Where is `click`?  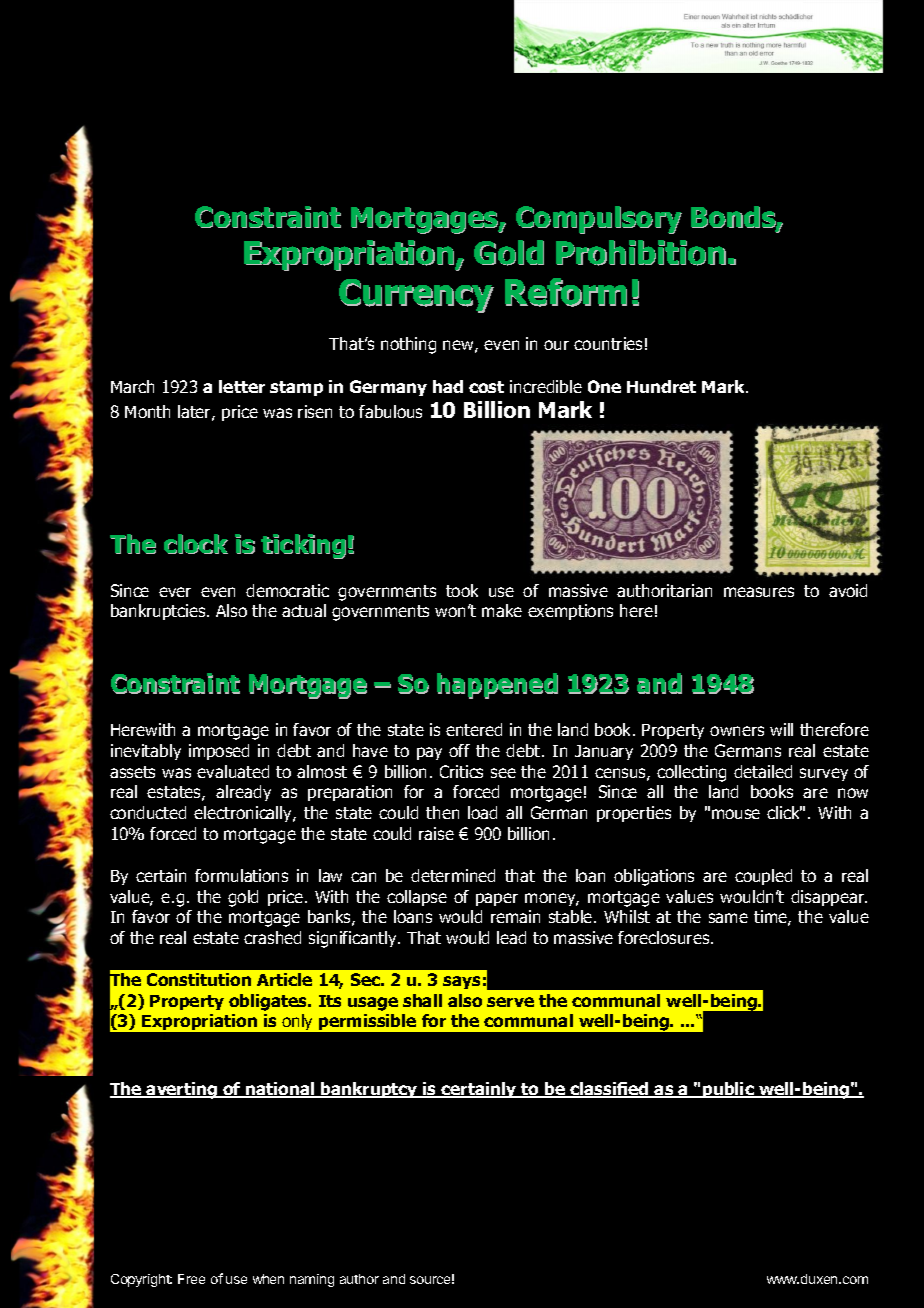 click is located at coordinates (784, 812).
